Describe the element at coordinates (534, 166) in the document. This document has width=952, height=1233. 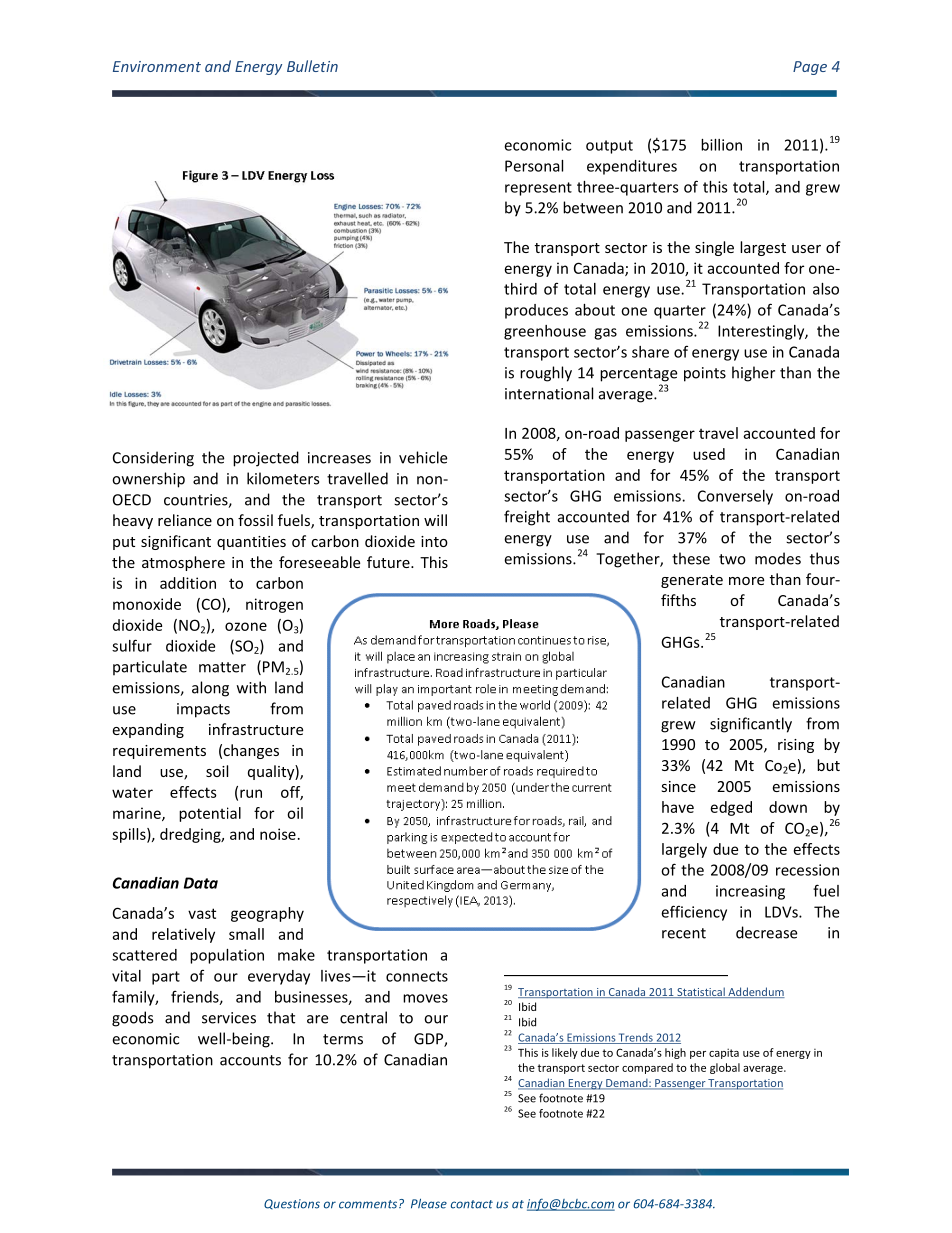
I see `Personal` at that location.
